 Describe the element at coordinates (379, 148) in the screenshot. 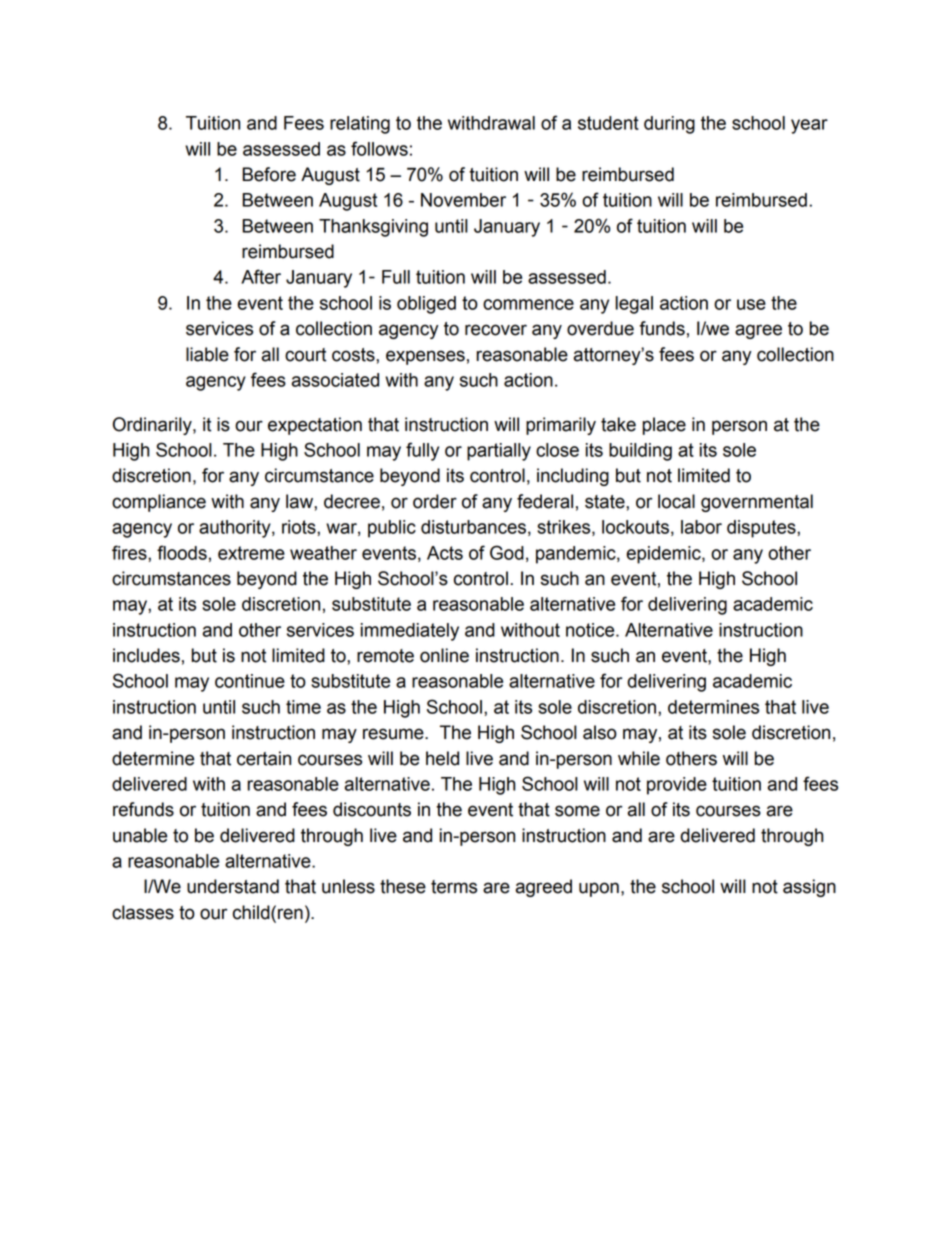

I see `follows` at that location.
